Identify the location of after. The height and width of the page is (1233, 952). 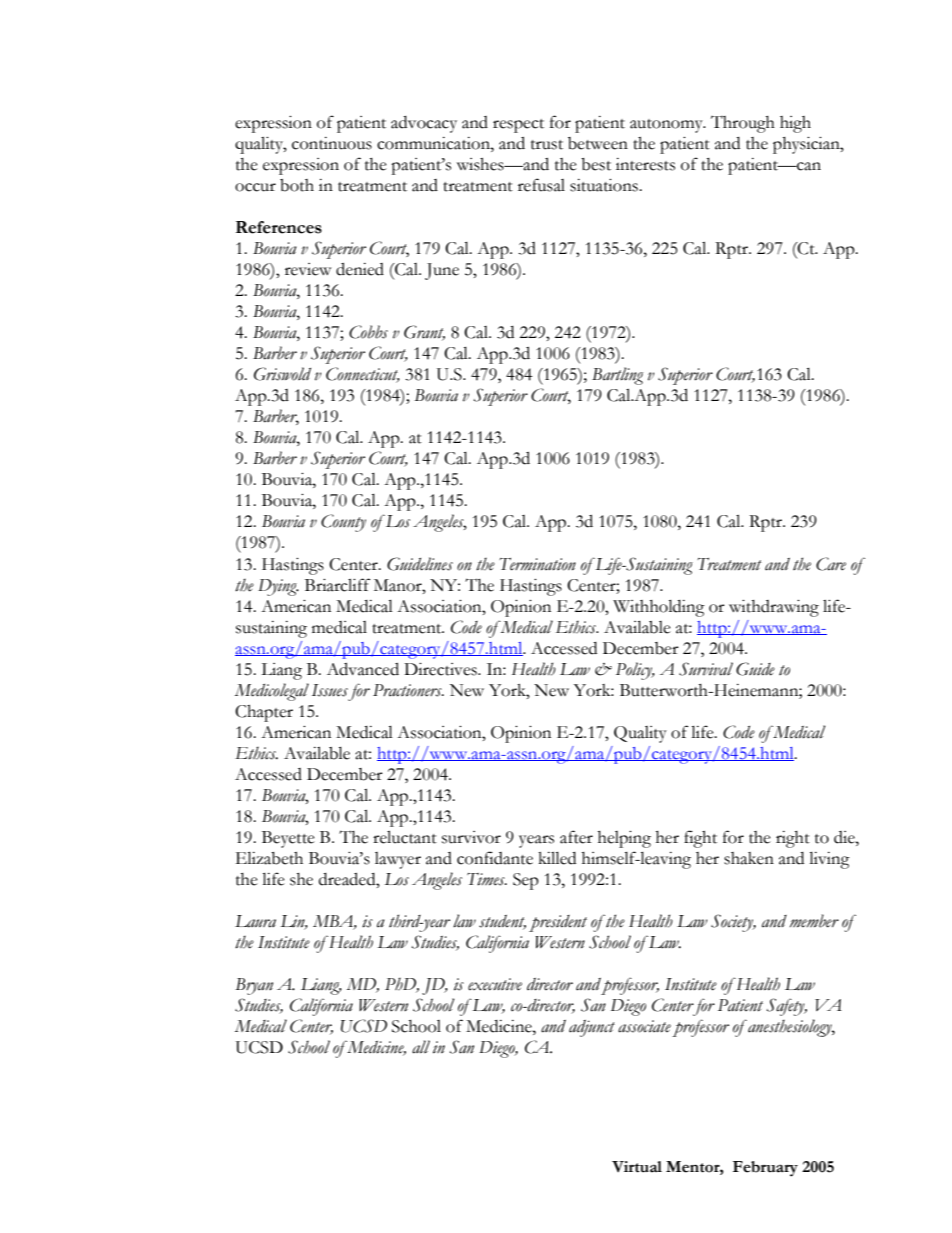
(576, 837).
